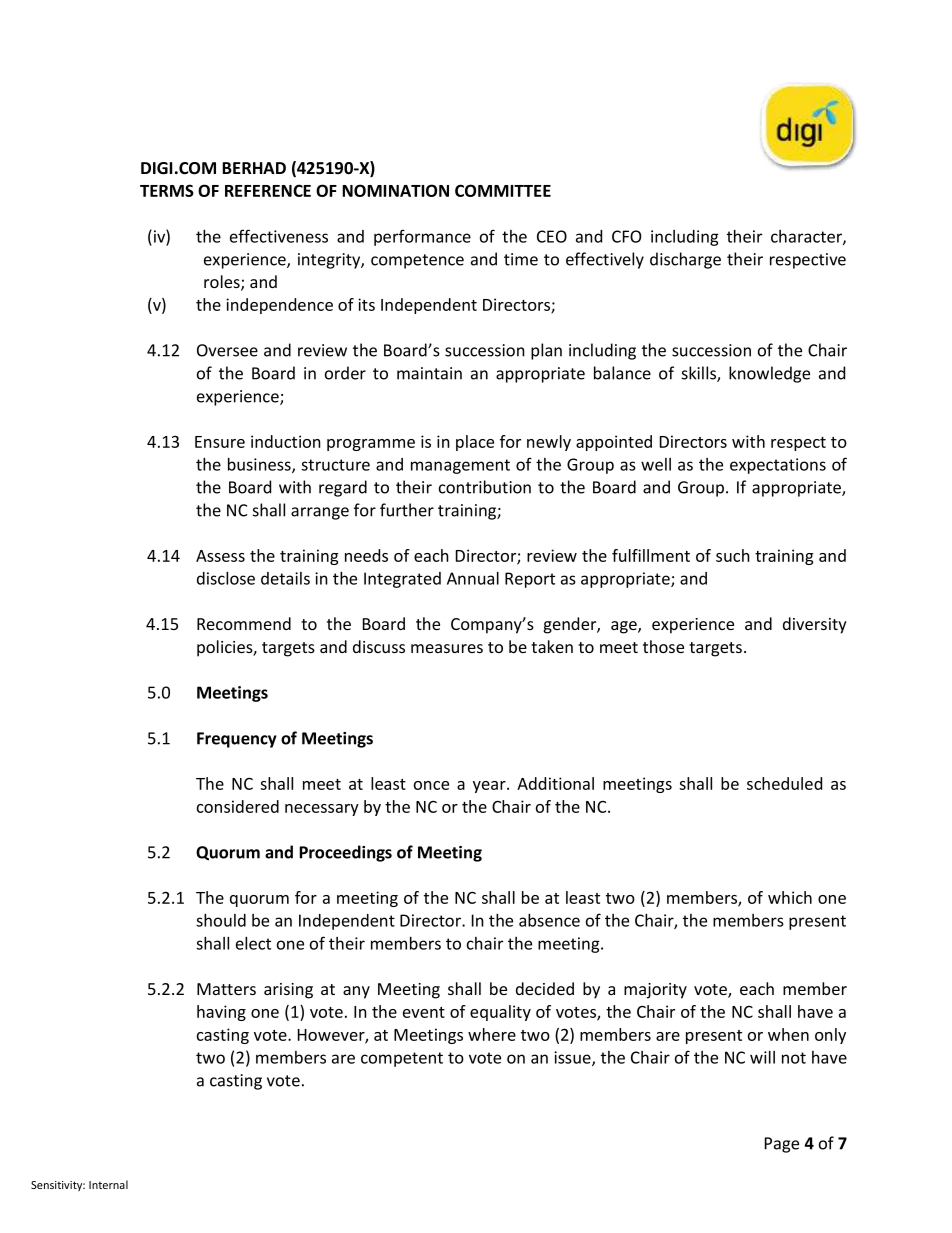 The width and height of the document is (952, 1233). What do you see at coordinates (402, 1059) in the document?
I see `competent` at bounding box center [402, 1059].
